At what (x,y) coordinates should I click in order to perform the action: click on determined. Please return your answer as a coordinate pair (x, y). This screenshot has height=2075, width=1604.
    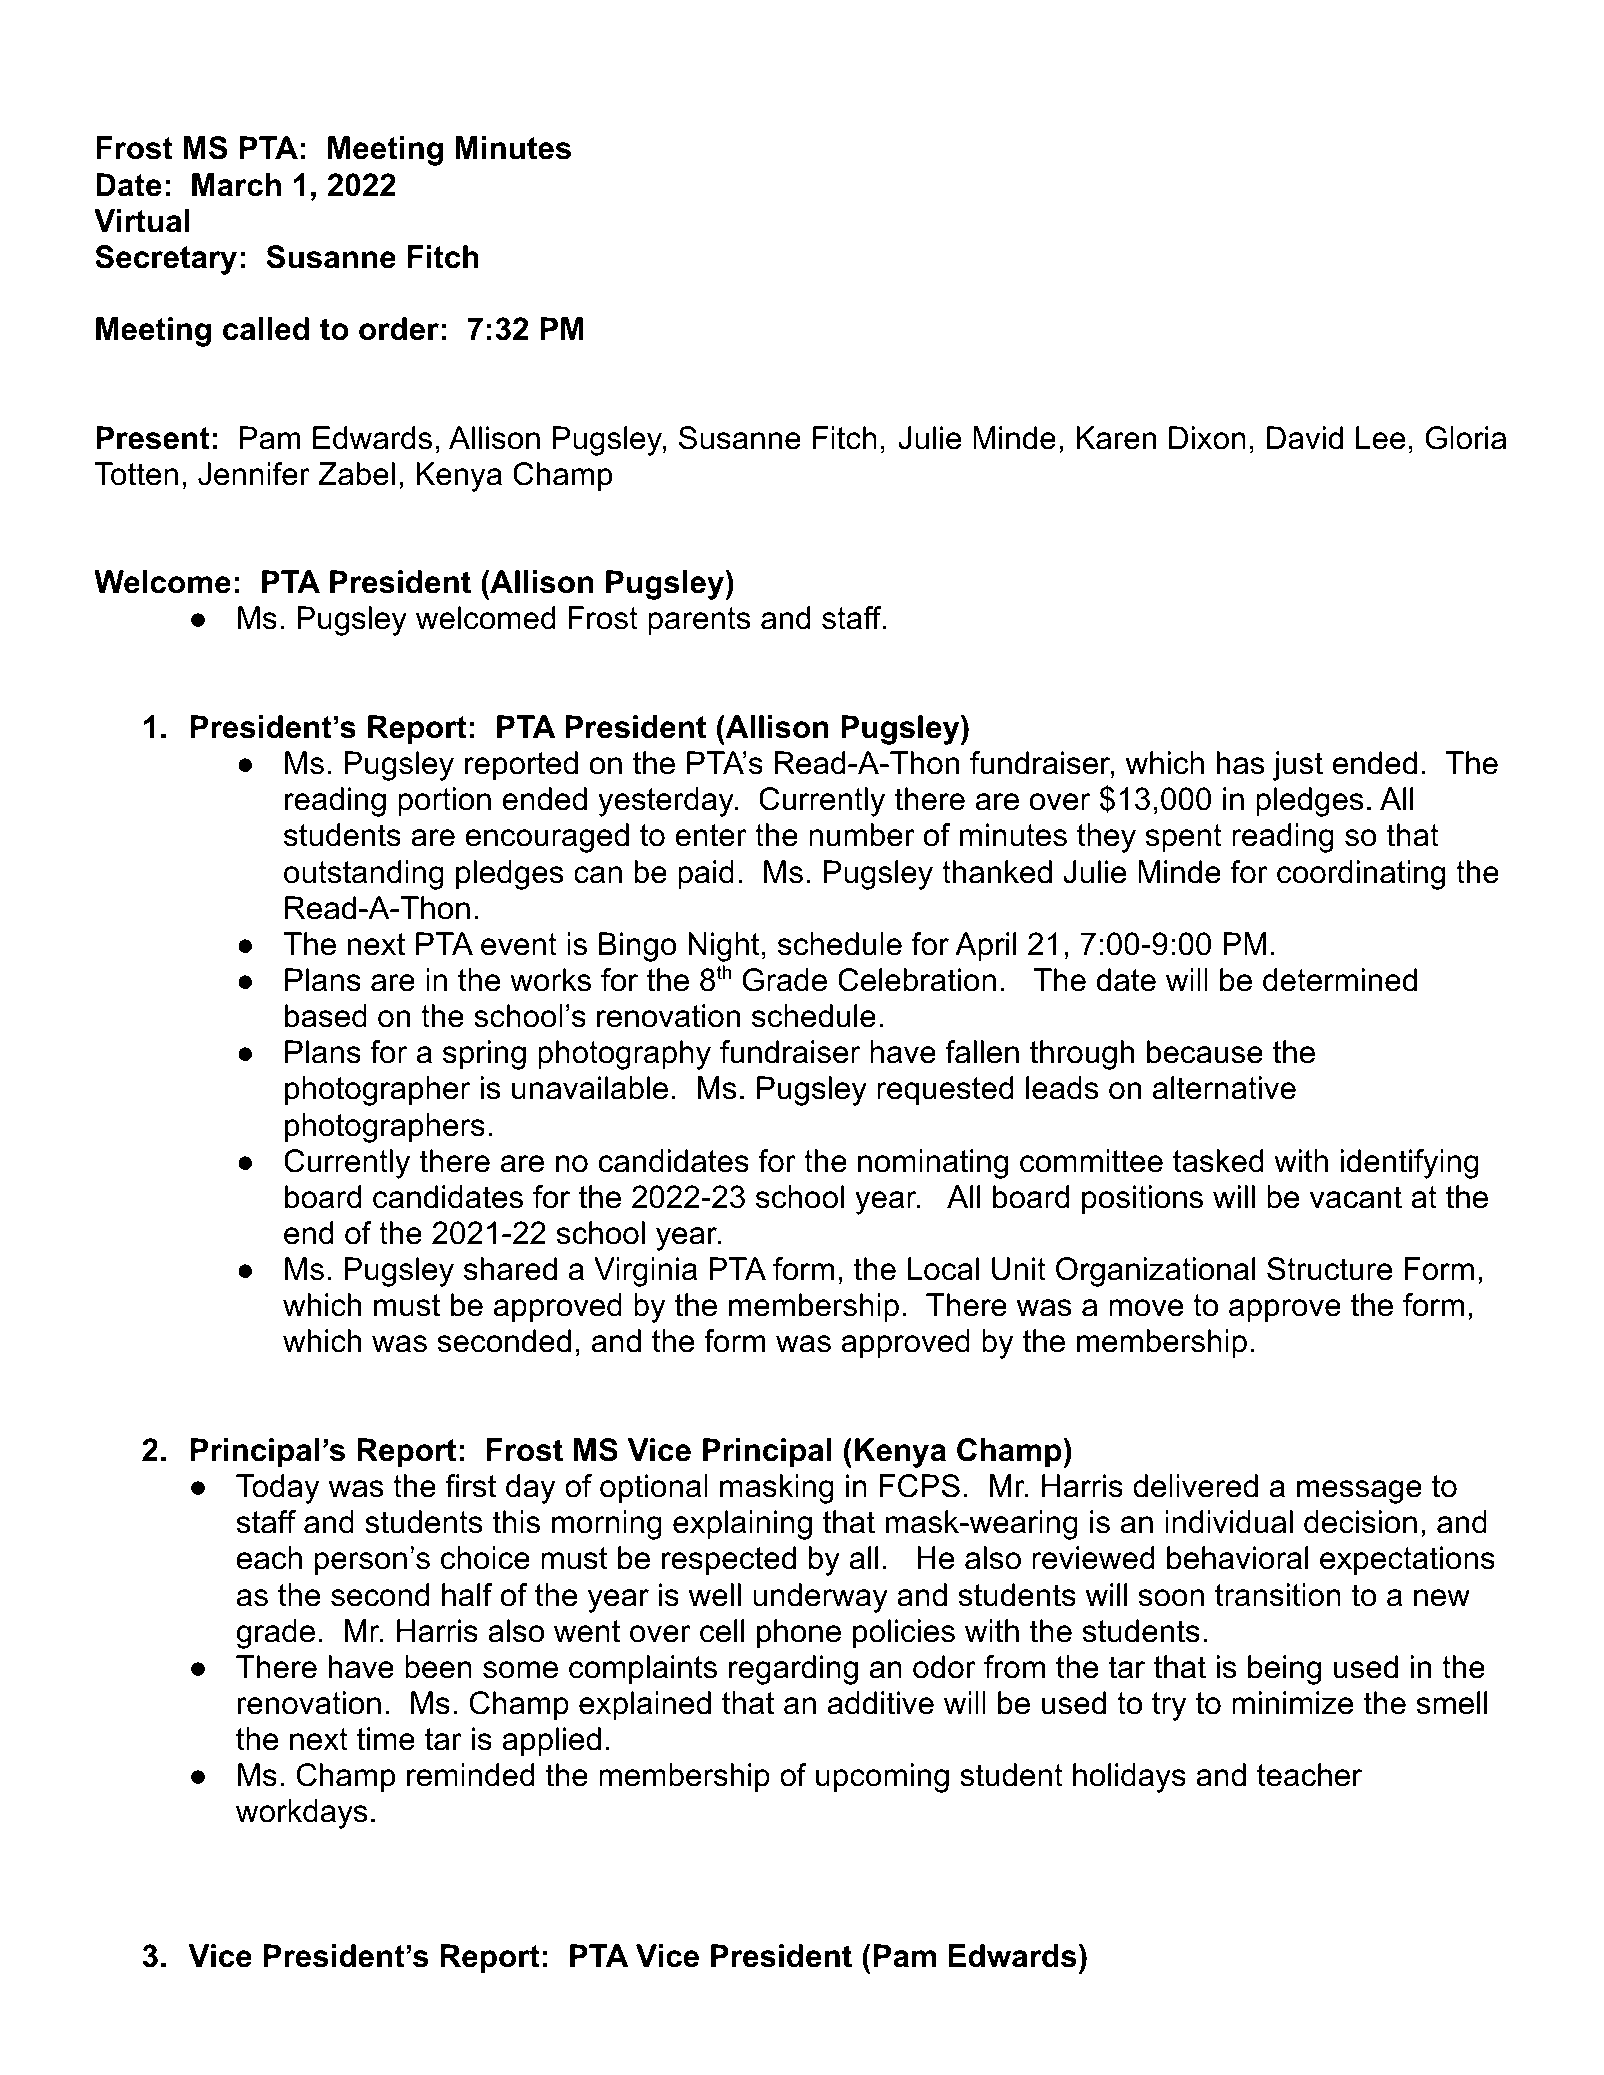
    Looking at the image, I should click on (1340, 980).
